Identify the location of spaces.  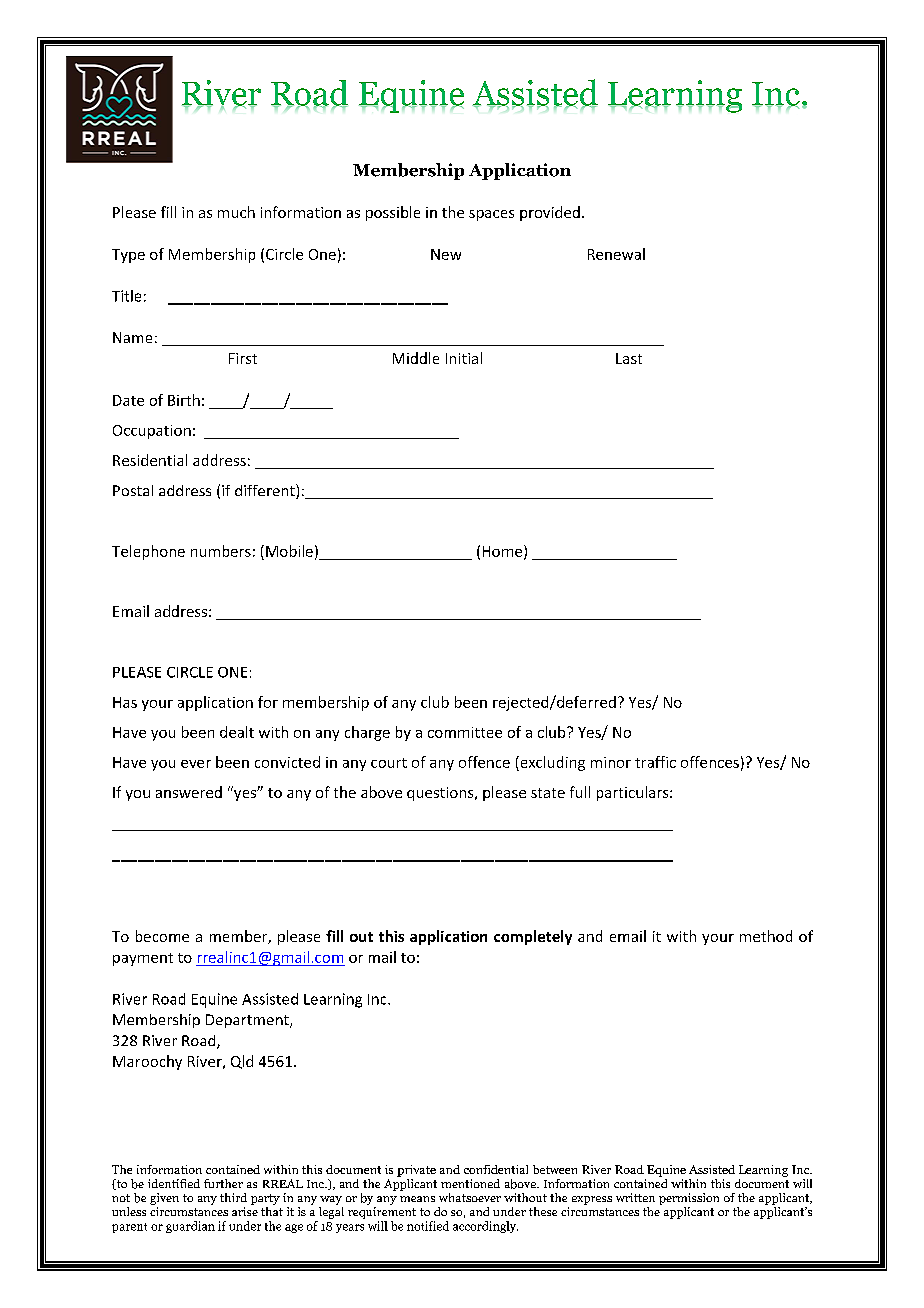
(491, 215).
